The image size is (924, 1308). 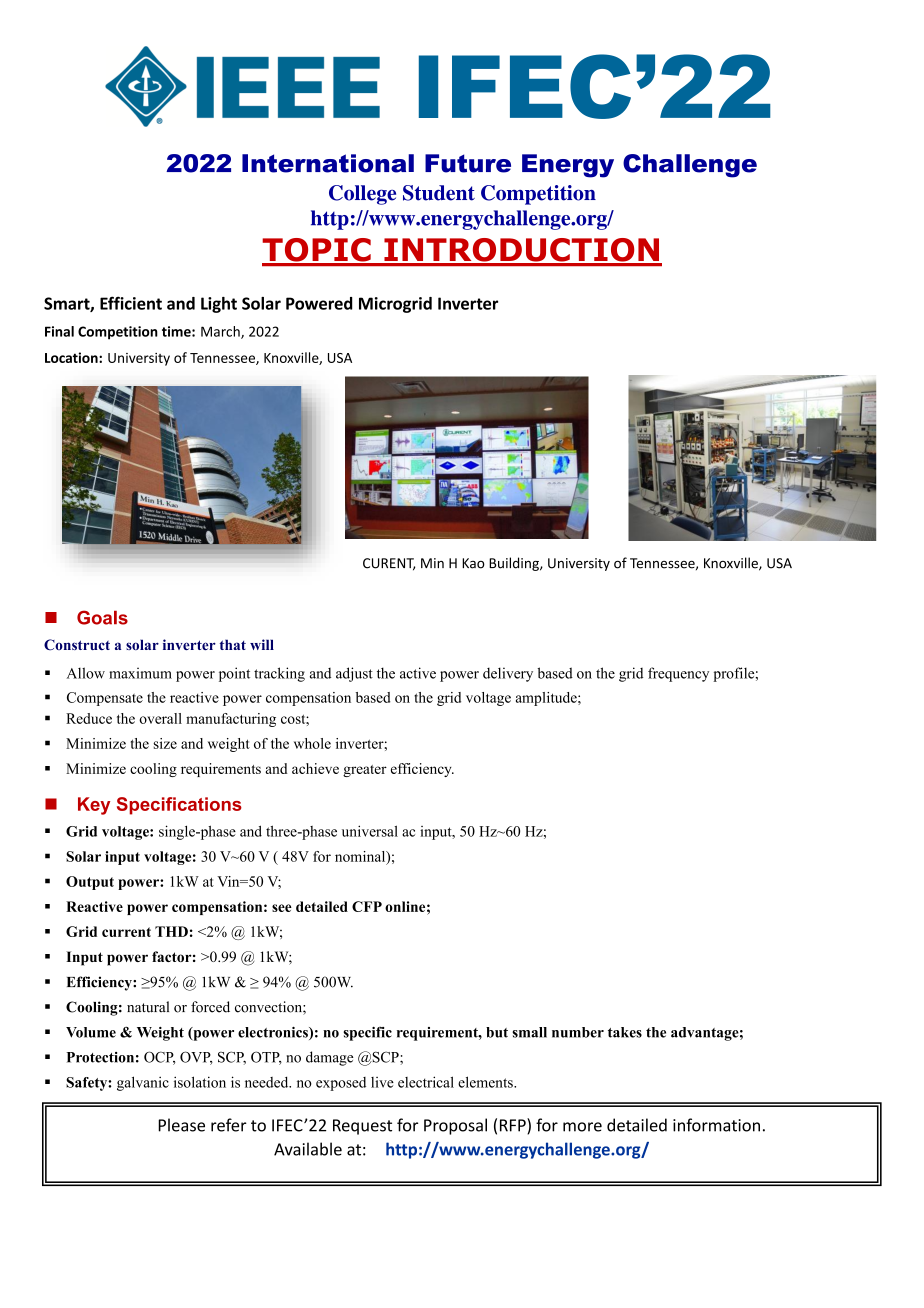 What do you see at coordinates (362, 195) in the screenshot?
I see `College` at bounding box center [362, 195].
